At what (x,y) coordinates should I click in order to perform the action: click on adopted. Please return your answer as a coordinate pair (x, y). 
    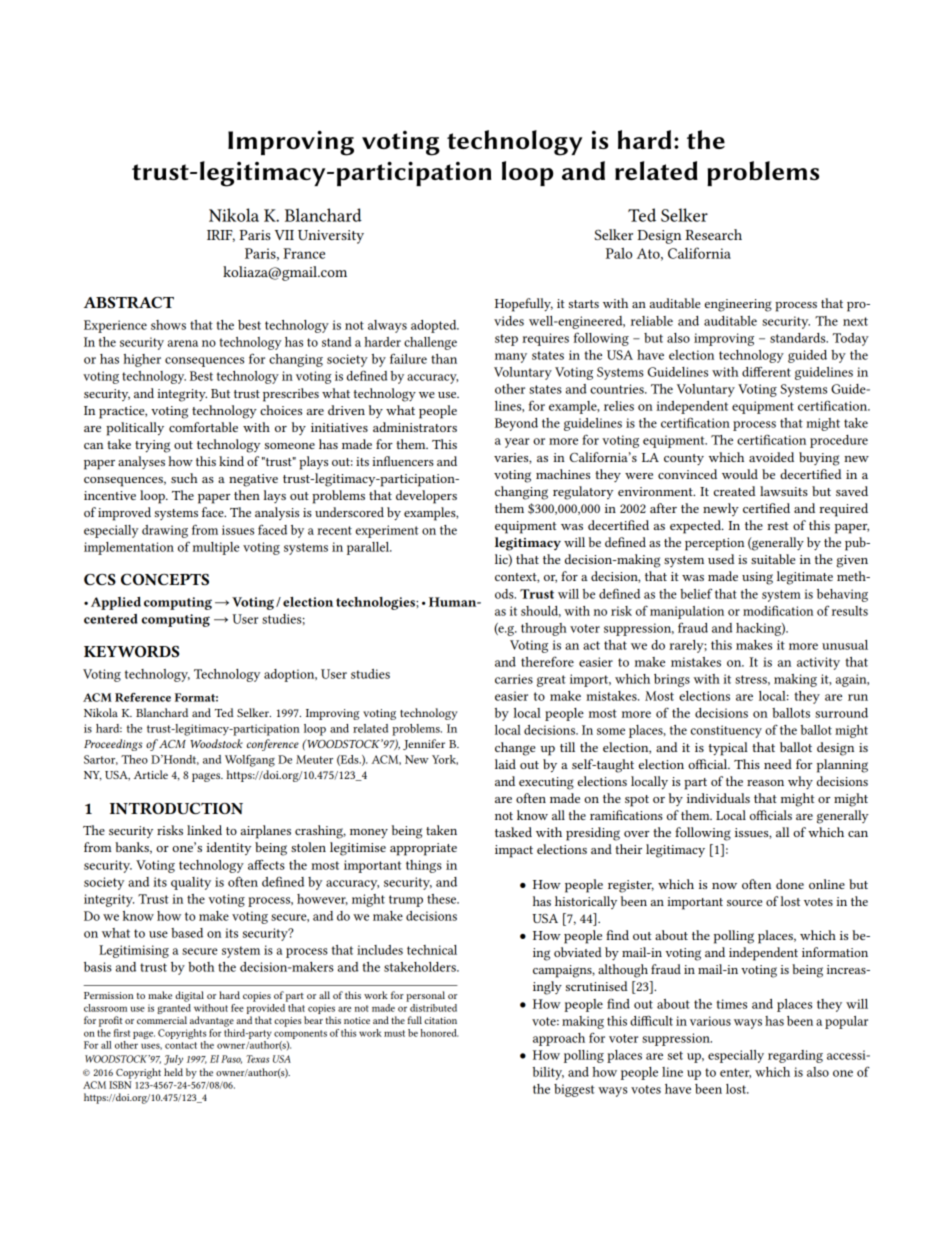
    Looking at the image, I should click on (435, 326).
